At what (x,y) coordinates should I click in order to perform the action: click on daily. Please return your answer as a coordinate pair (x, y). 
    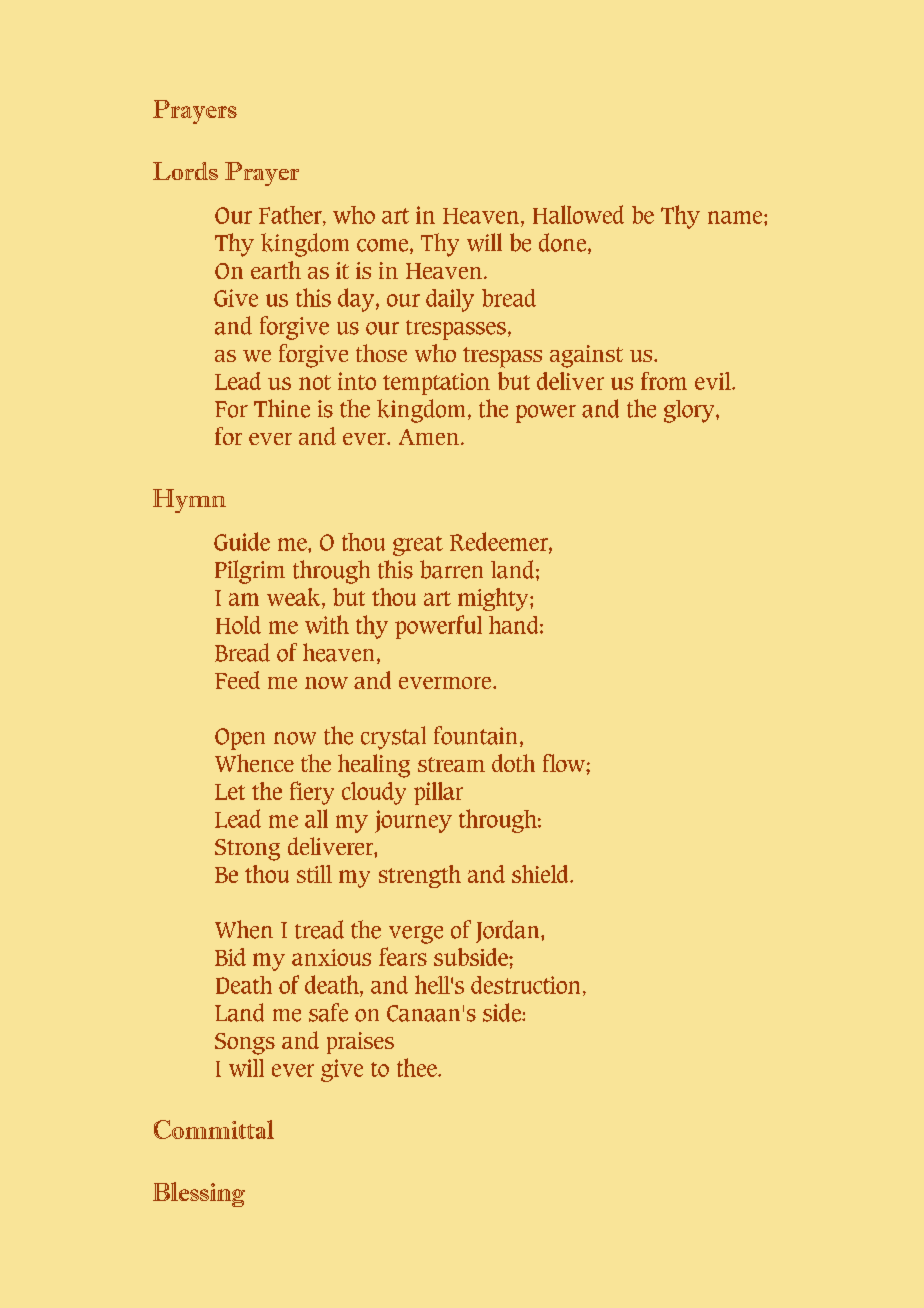
    Looking at the image, I should click on (450, 300).
